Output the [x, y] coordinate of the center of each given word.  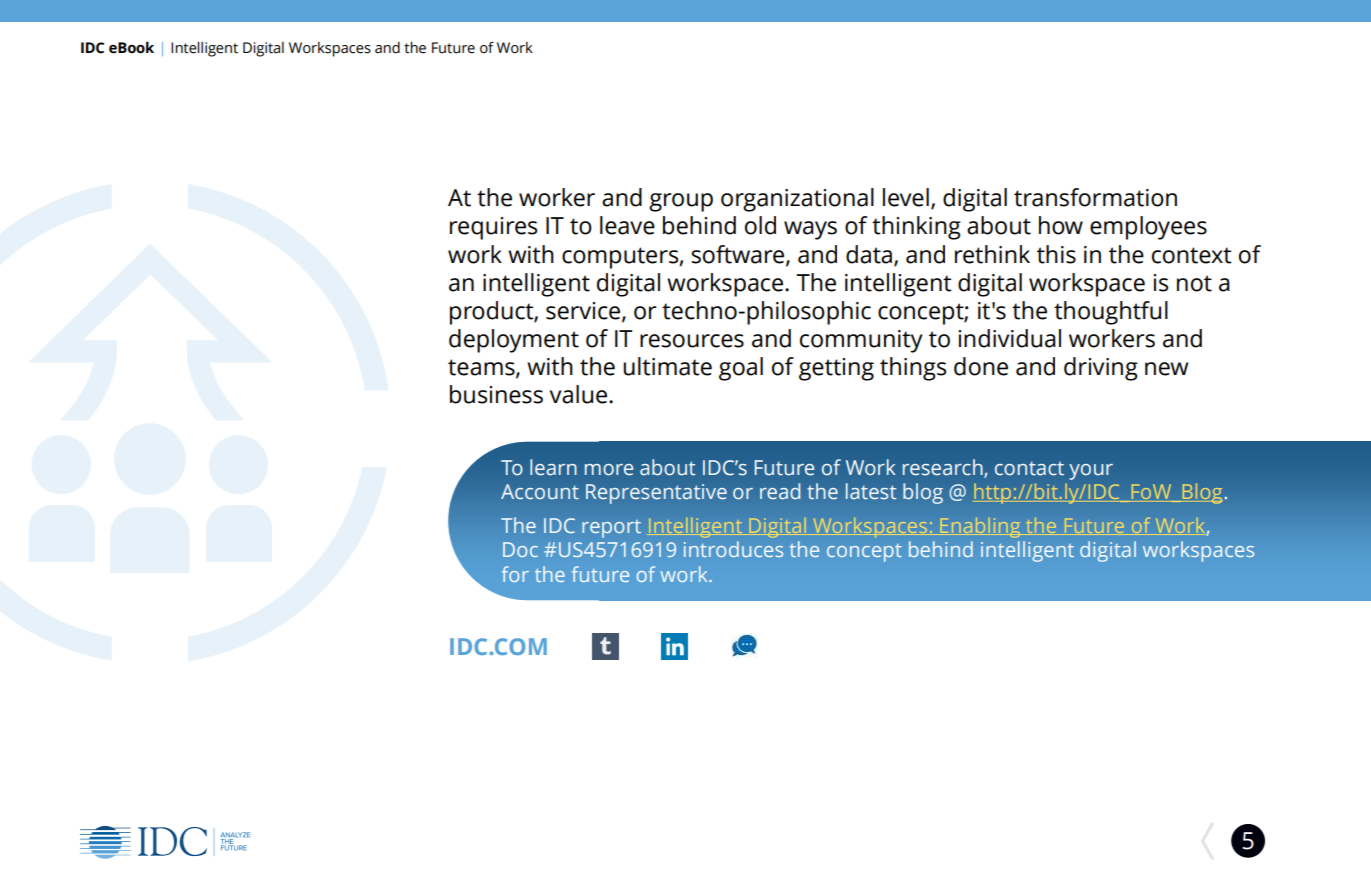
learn [553, 467]
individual [1009, 338]
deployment [514, 341]
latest [871, 491]
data [870, 255]
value [580, 394]
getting [836, 369]
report [611, 529]
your [1091, 472]
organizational [797, 200]
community [861, 341]
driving [1101, 369]
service [584, 311]
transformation [1095, 197]
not [1194, 283]
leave [627, 225]
